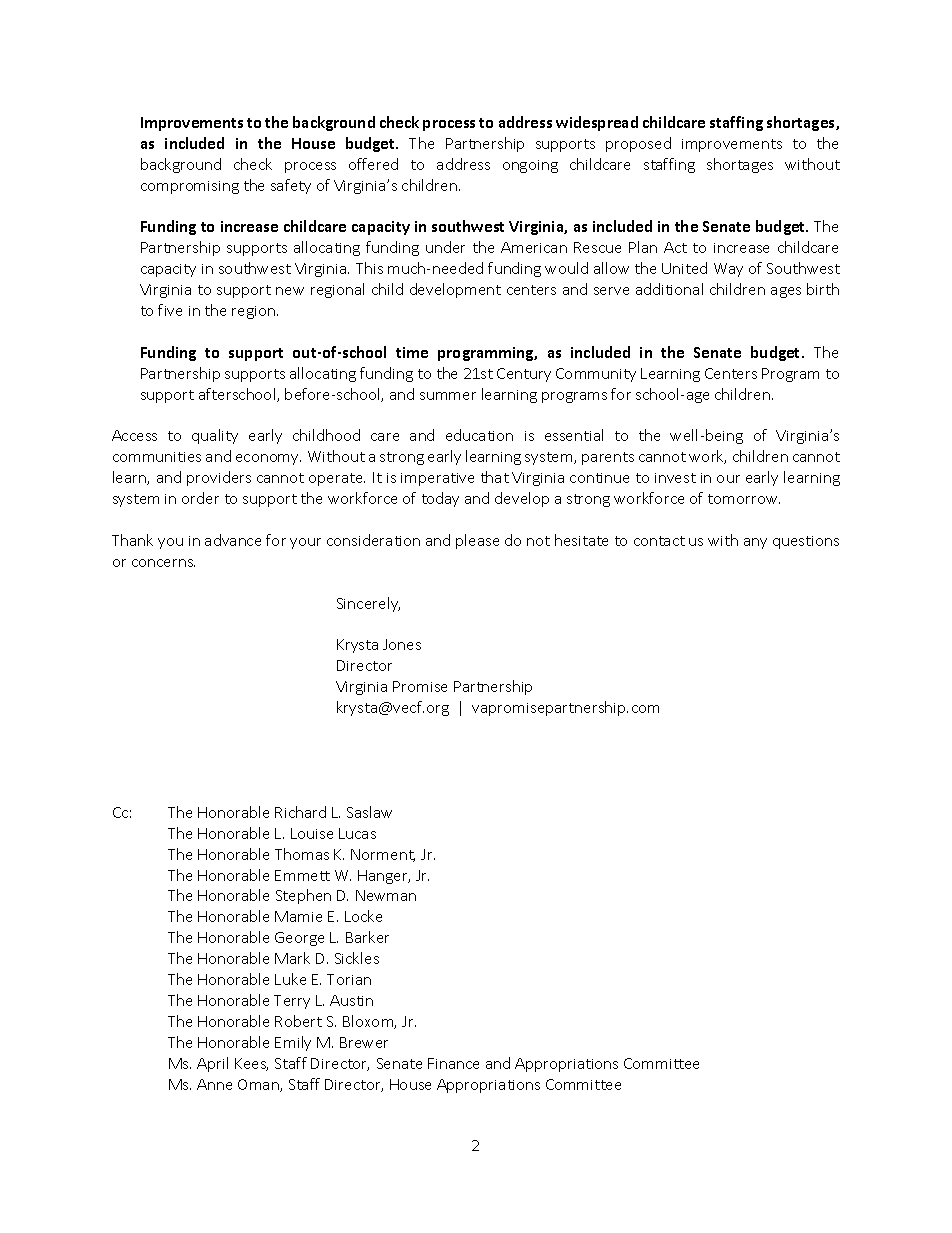  What do you see at coordinates (453, 1063) in the screenshot?
I see `Finance` at bounding box center [453, 1063].
